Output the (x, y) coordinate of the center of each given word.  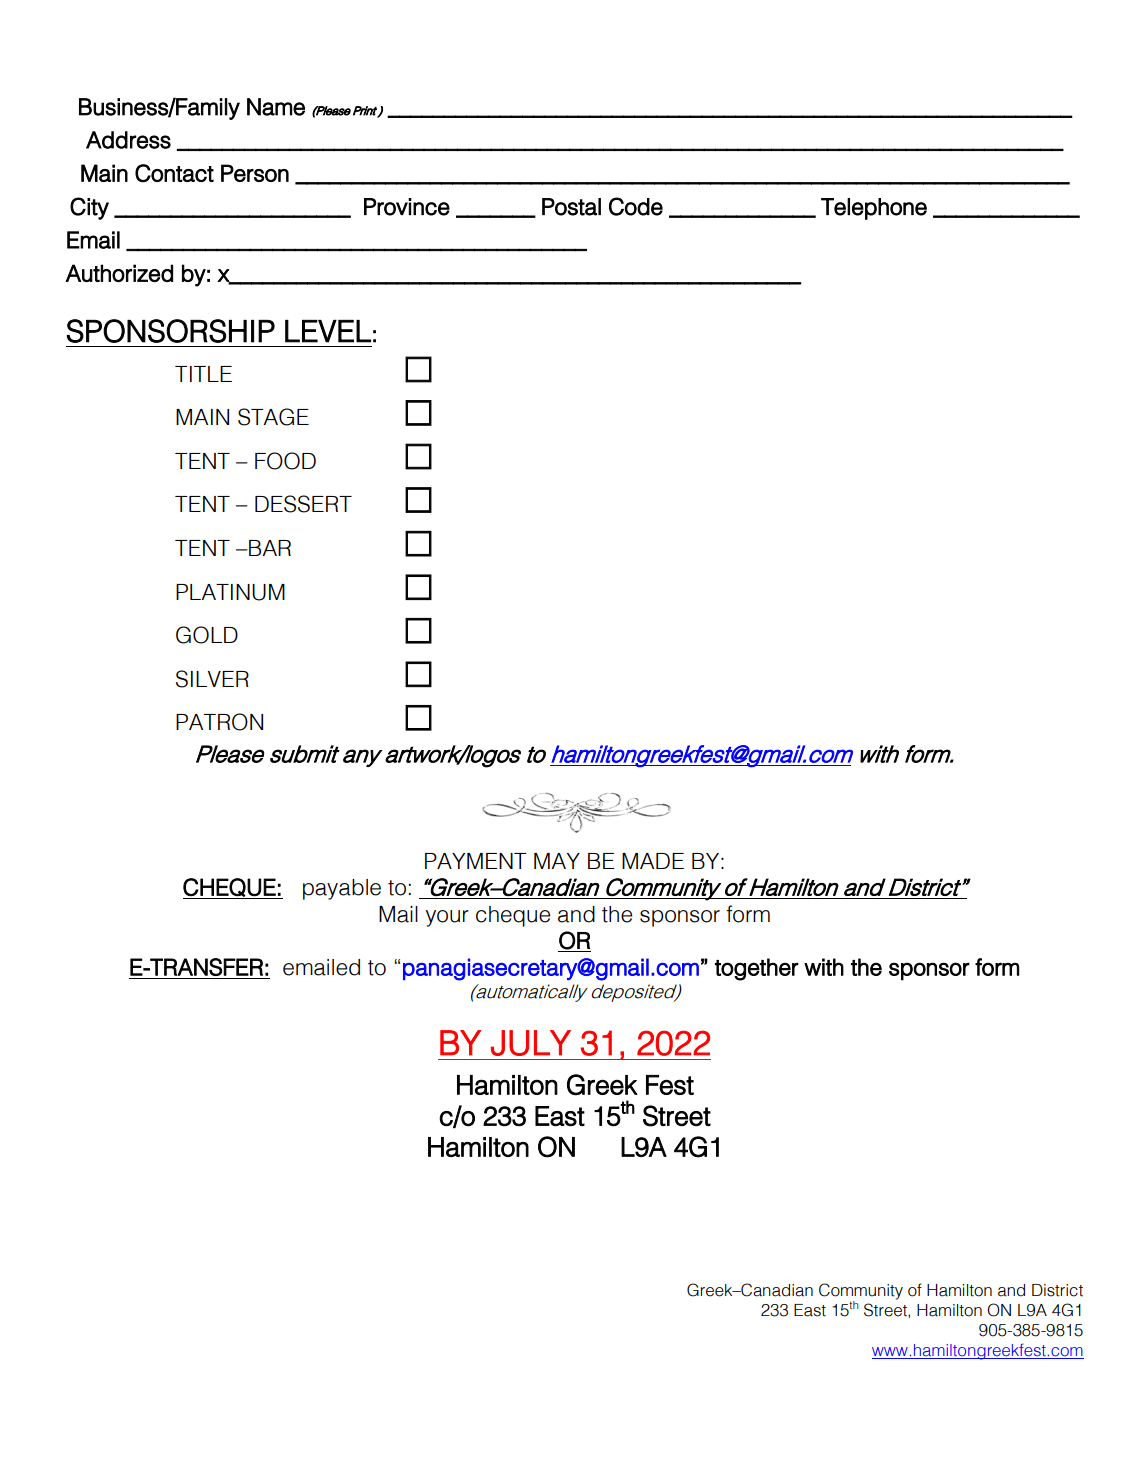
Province (407, 207)
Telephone (874, 209)
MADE (653, 861)
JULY (531, 1043)
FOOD (285, 461)
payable (342, 889)
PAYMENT (475, 861)
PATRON (219, 722)
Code (636, 206)
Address (128, 140)
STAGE (273, 417)
